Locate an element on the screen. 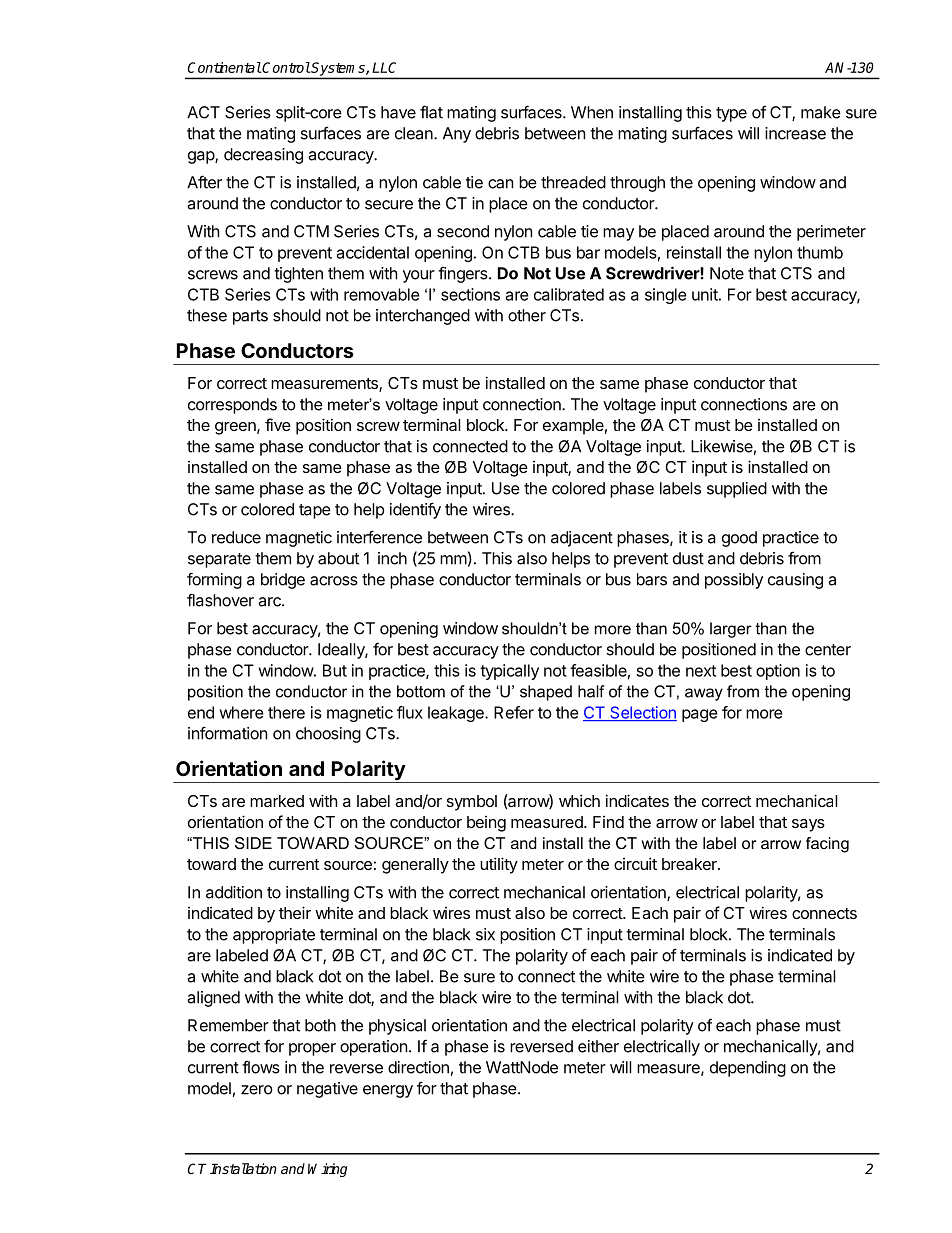  depending is located at coordinates (748, 1069).
